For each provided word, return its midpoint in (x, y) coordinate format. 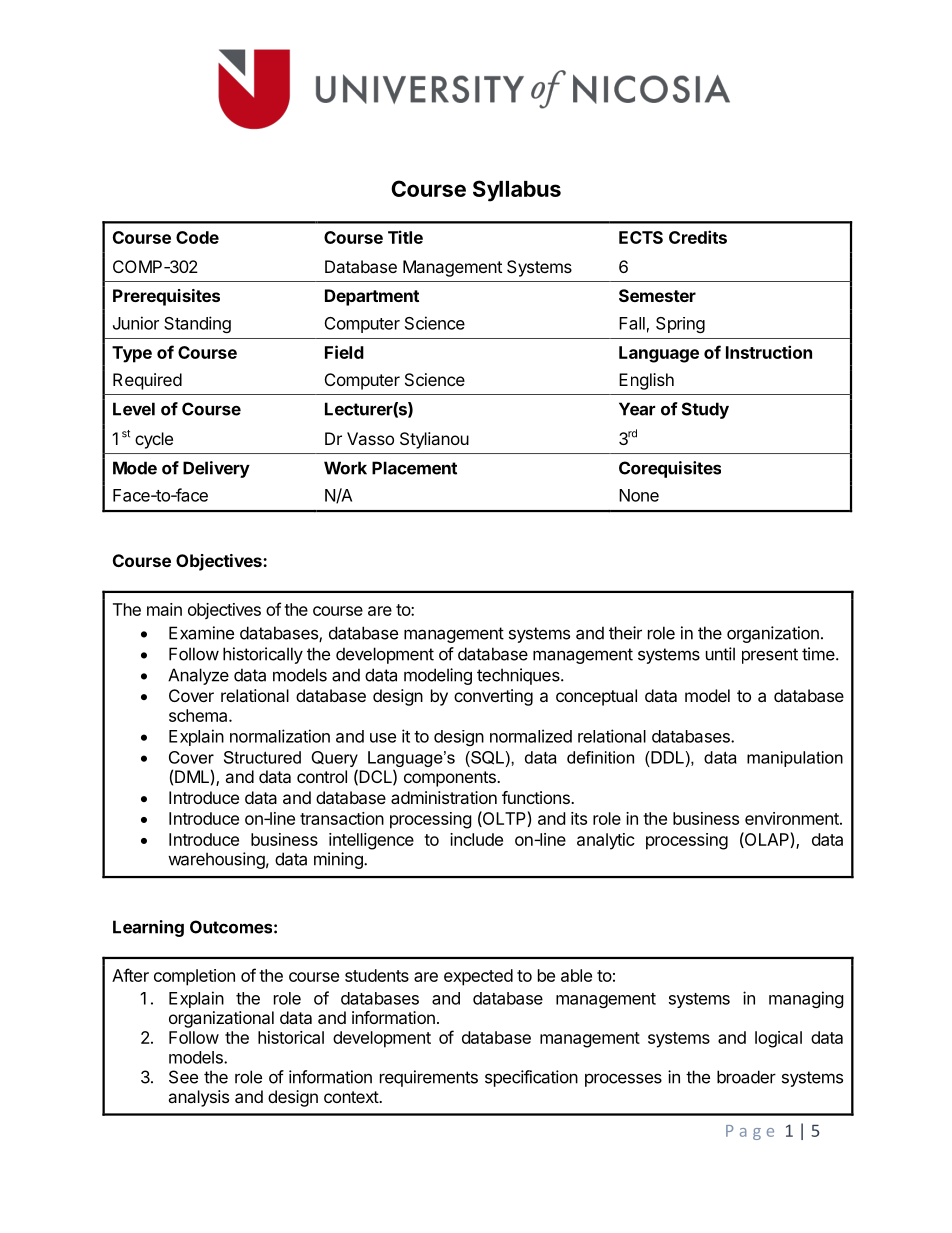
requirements (429, 1078)
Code (197, 237)
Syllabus (517, 191)
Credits (698, 237)
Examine (201, 633)
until (720, 654)
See (183, 1077)
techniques (519, 676)
